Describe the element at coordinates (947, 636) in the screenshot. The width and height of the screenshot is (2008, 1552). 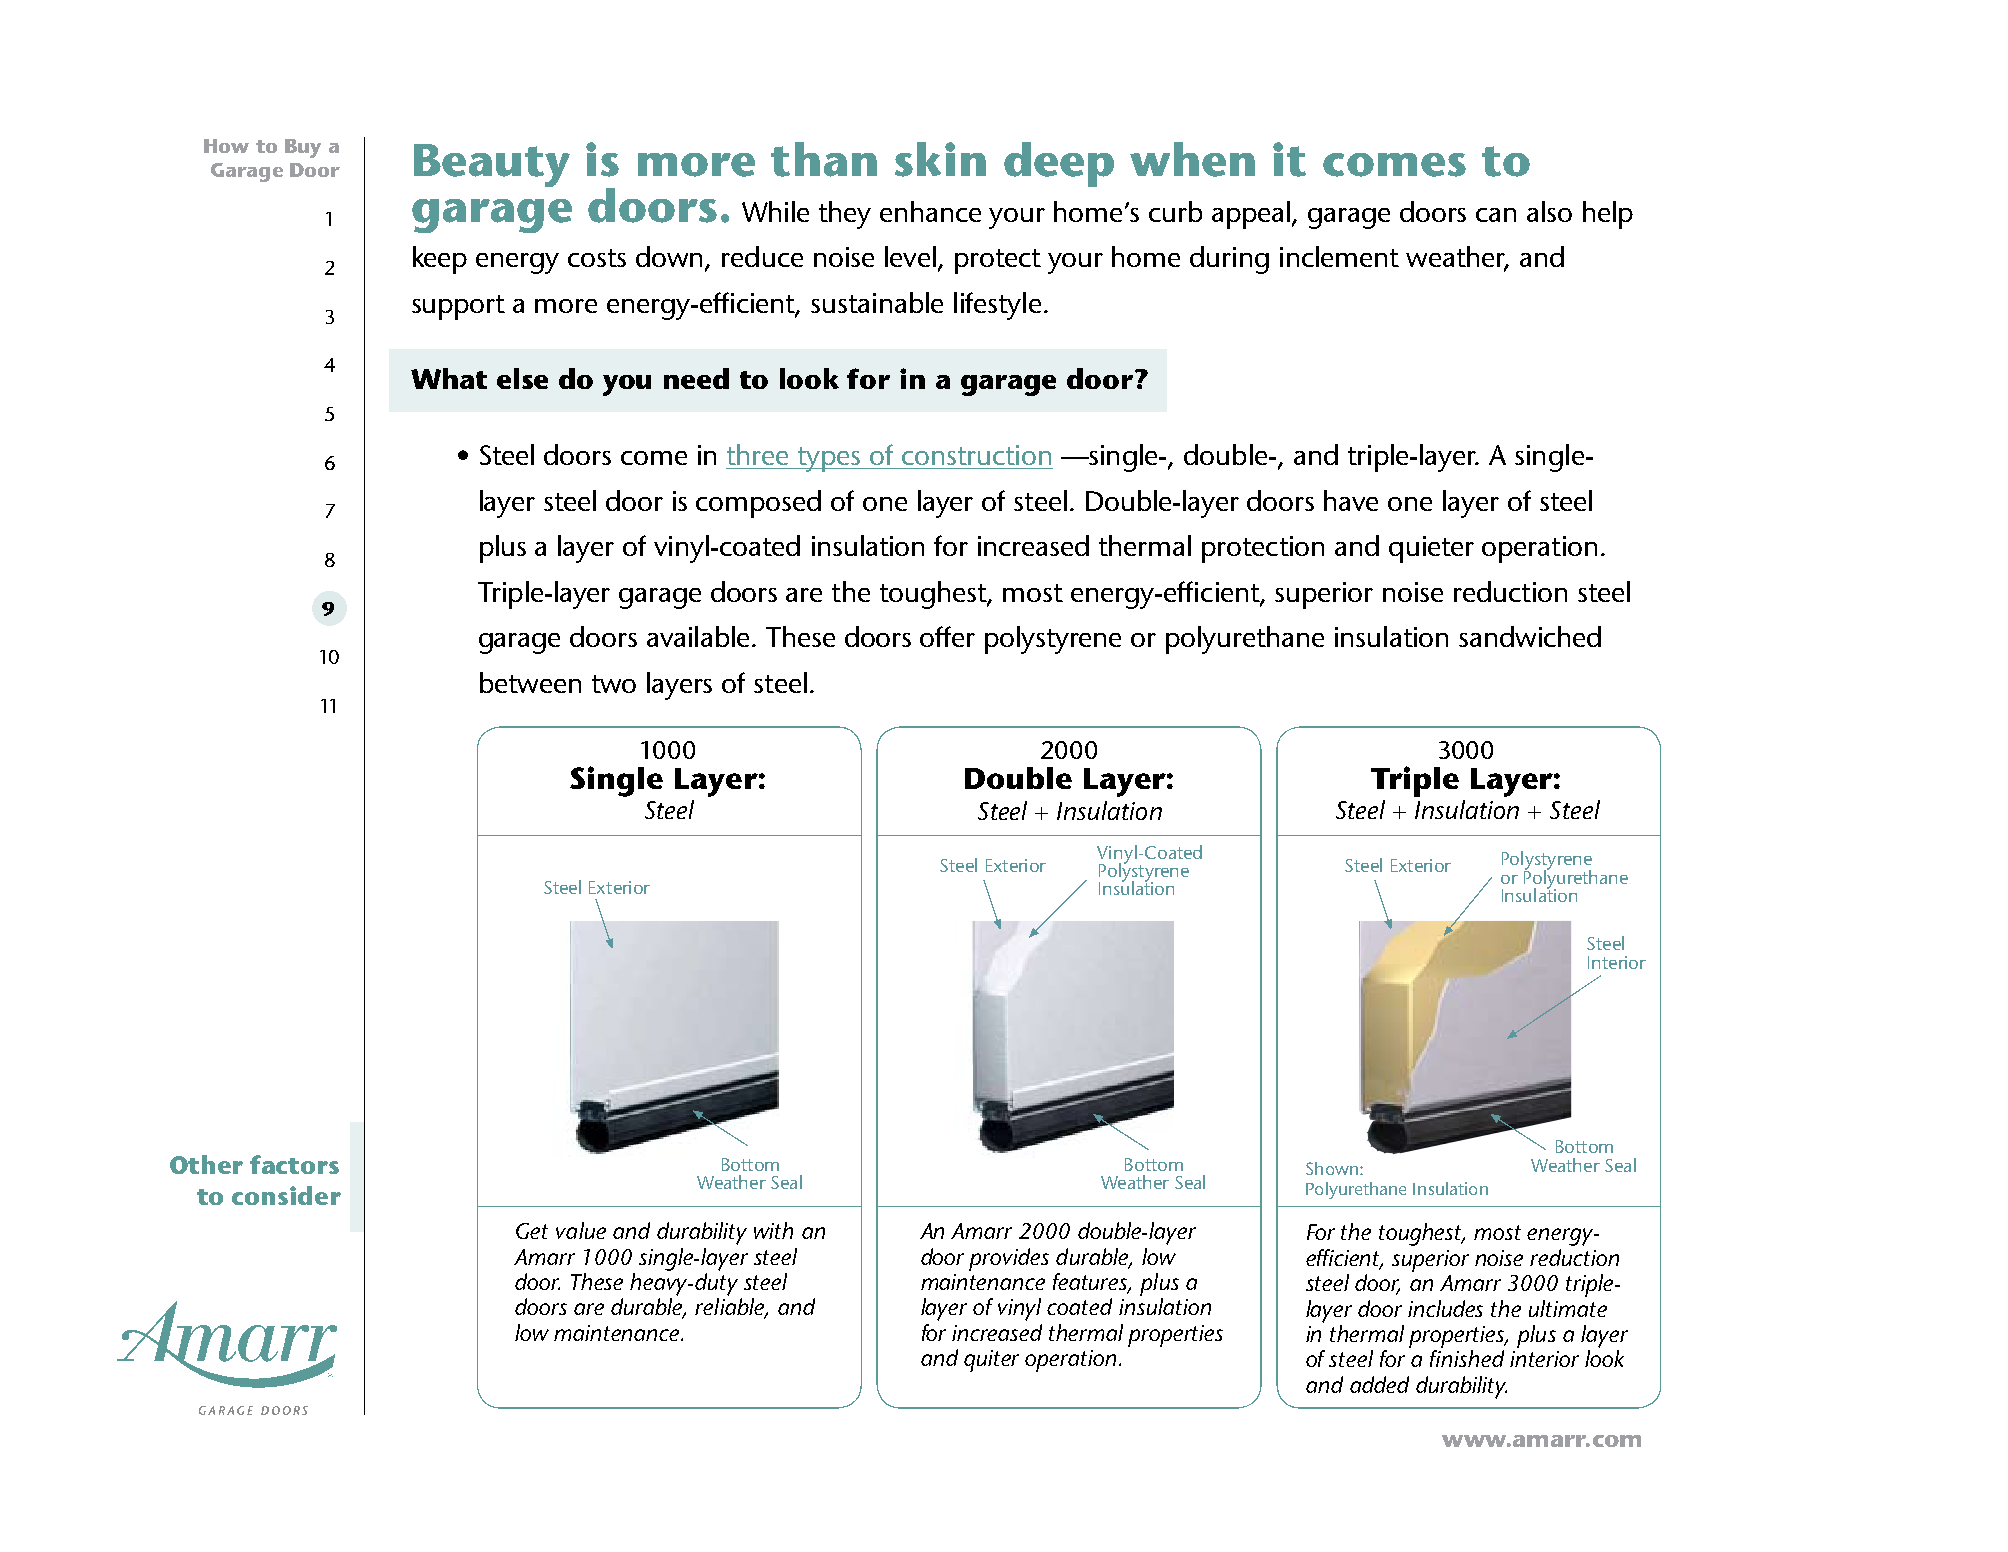
I see `offer` at that location.
